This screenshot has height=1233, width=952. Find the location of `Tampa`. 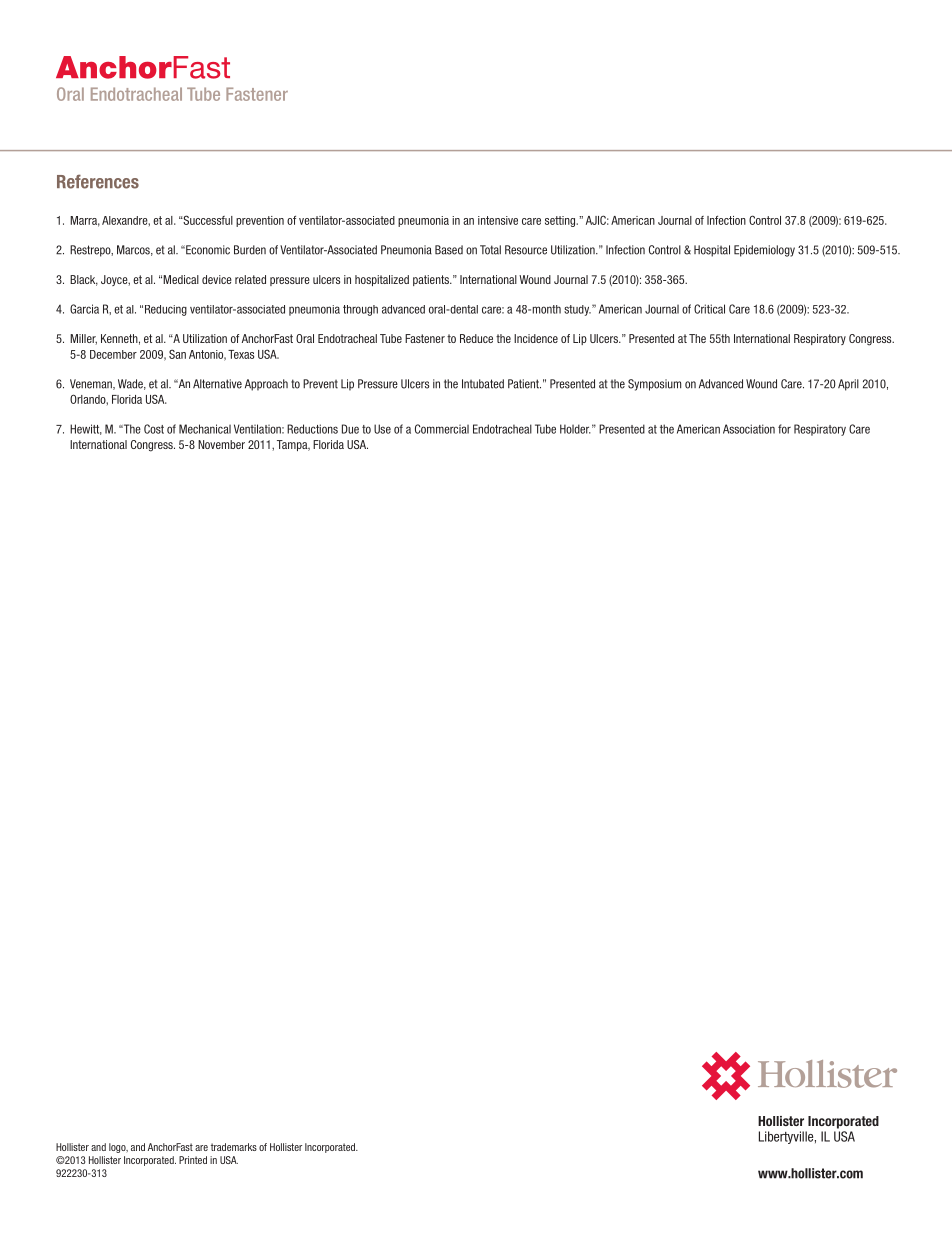

Tampa is located at coordinates (293, 445).
